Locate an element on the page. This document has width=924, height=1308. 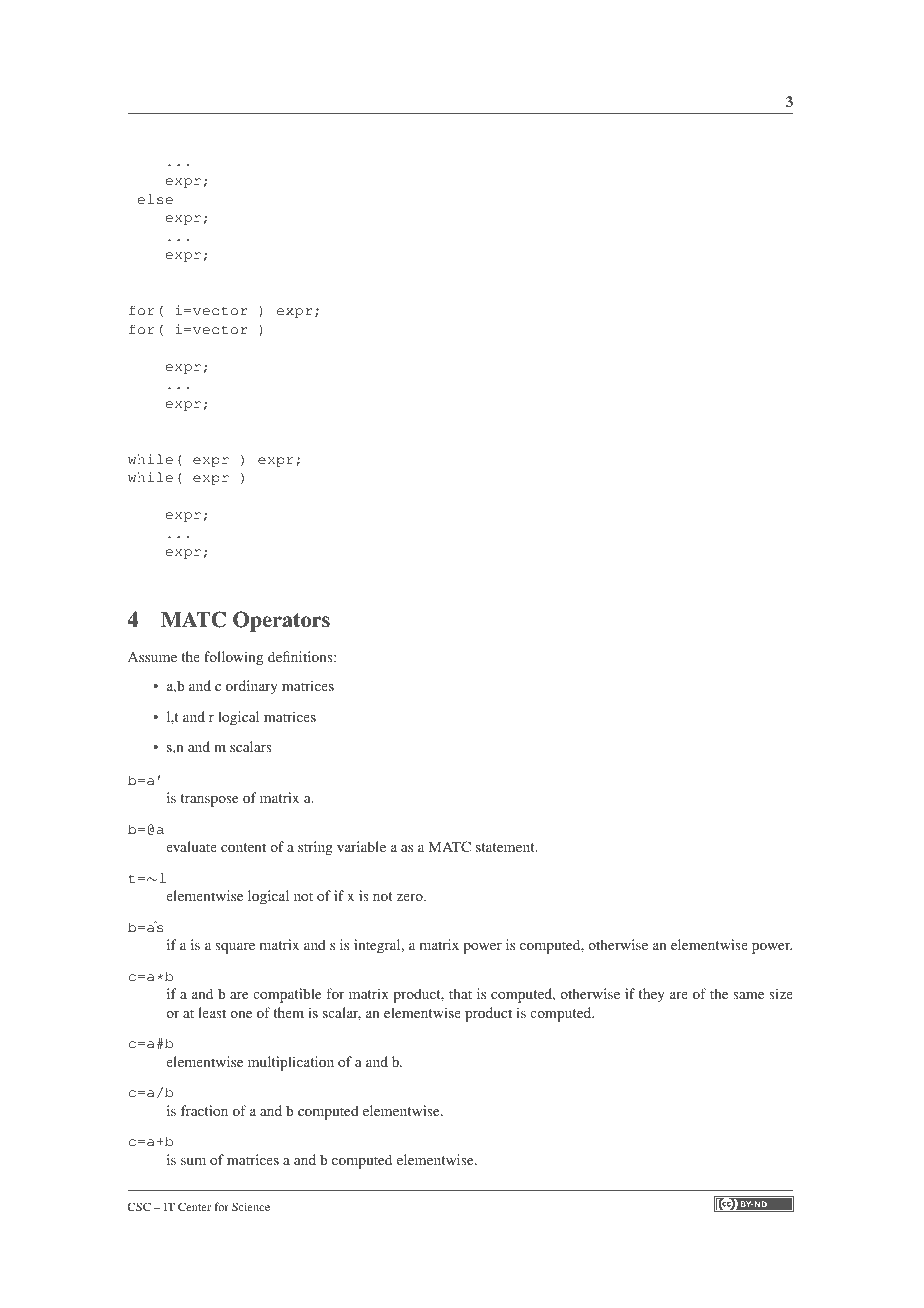
evaluate is located at coordinates (191, 846).
